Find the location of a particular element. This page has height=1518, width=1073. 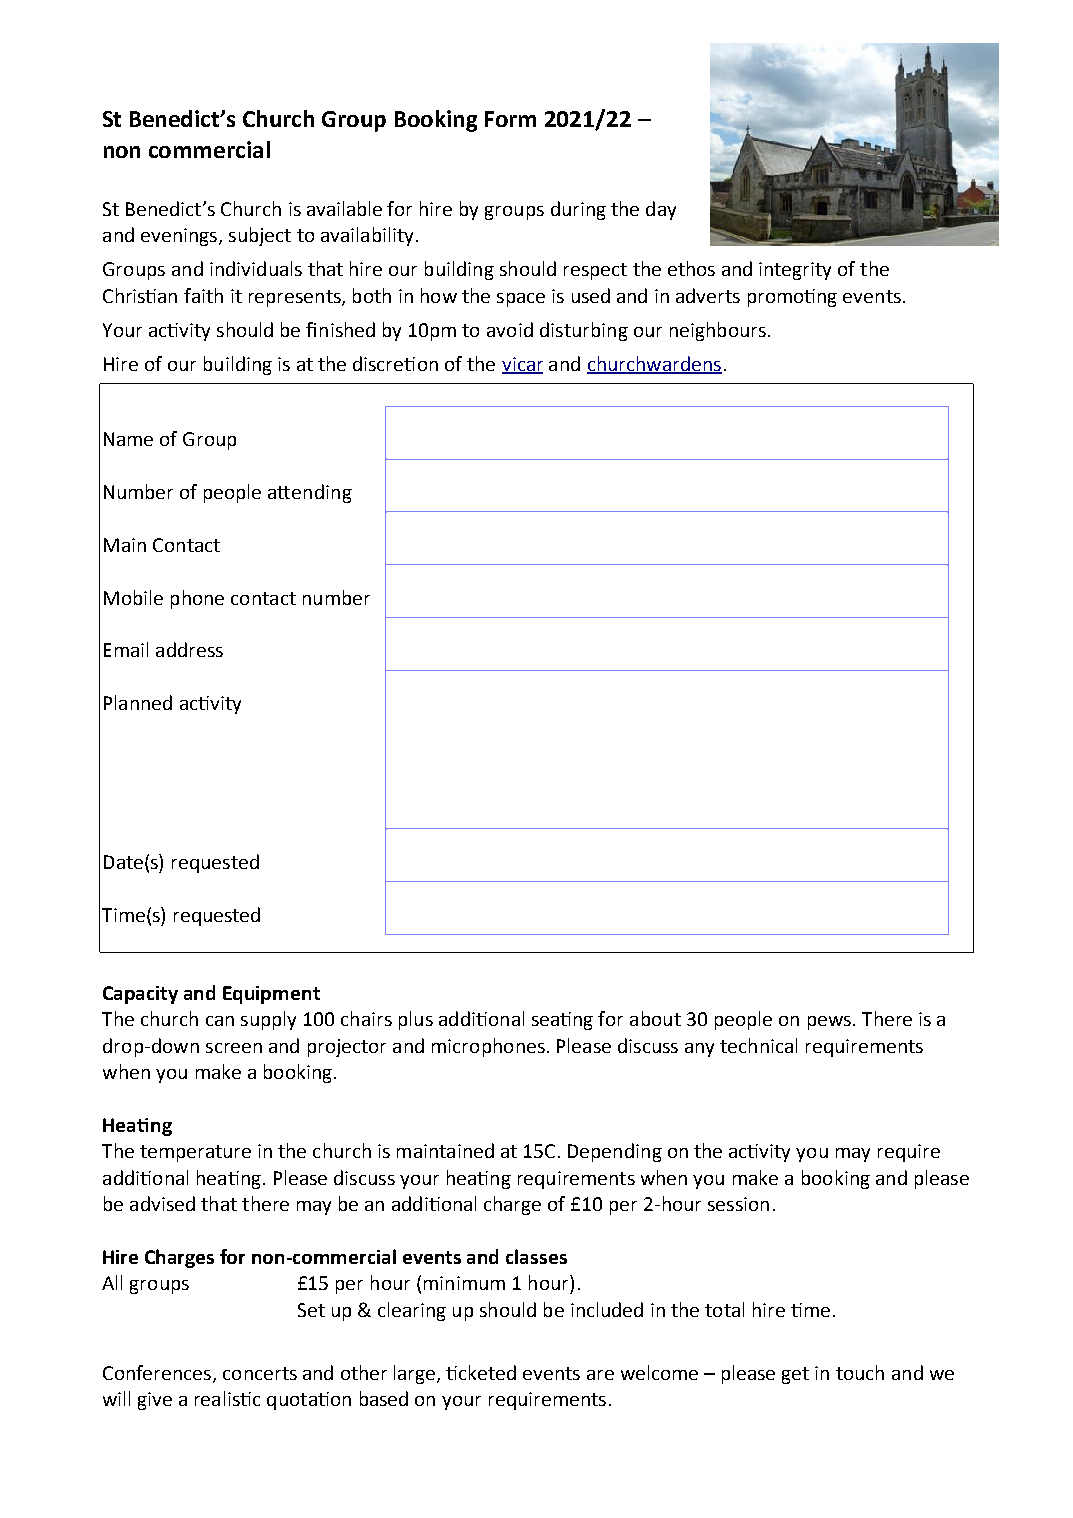

evenings is located at coordinates (179, 237).
